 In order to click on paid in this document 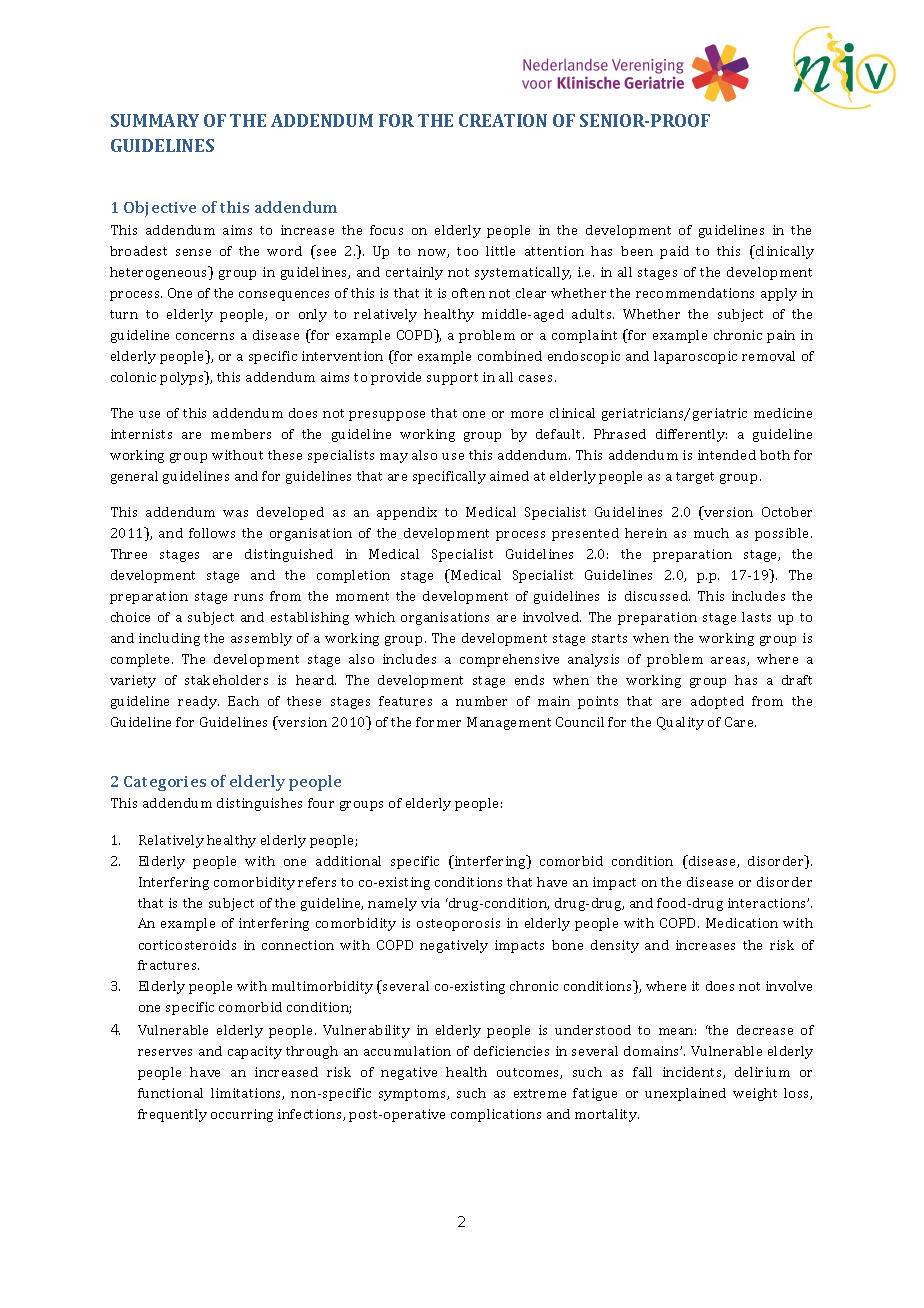, I will do `click(674, 252)`.
